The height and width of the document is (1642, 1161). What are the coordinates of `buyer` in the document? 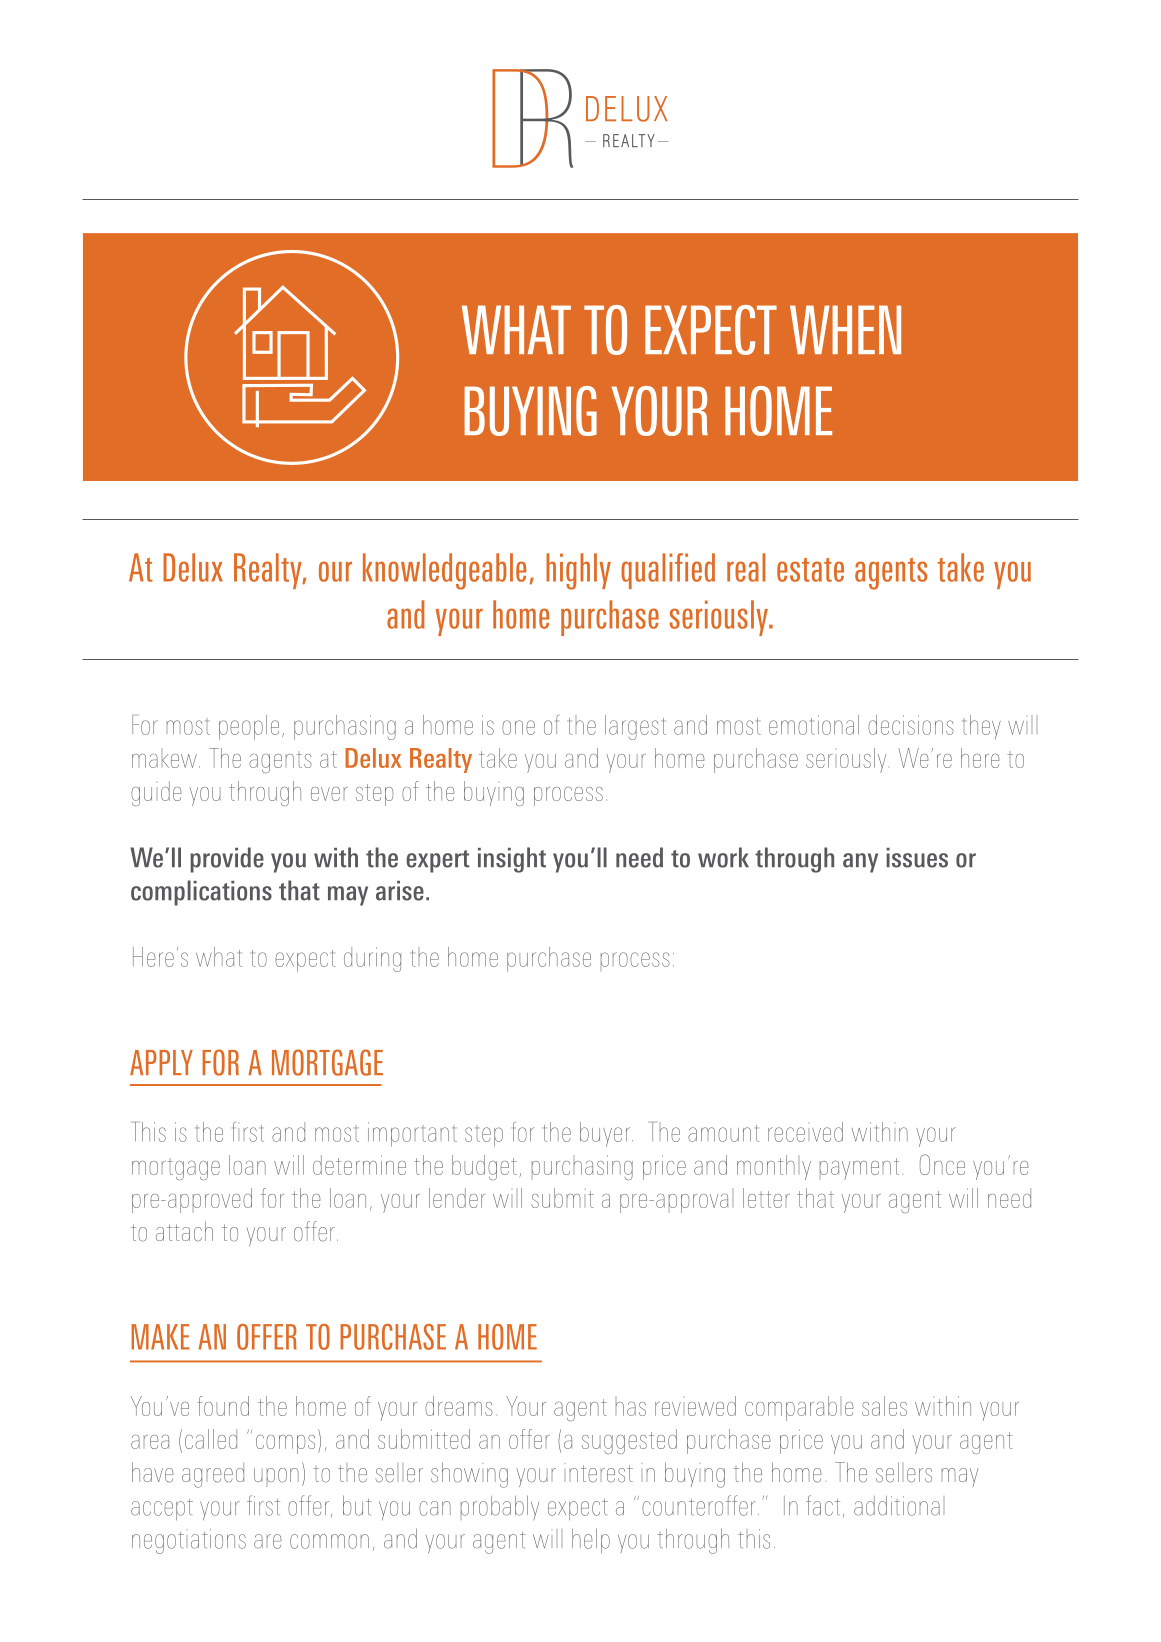 It's located at (606, 1134).
